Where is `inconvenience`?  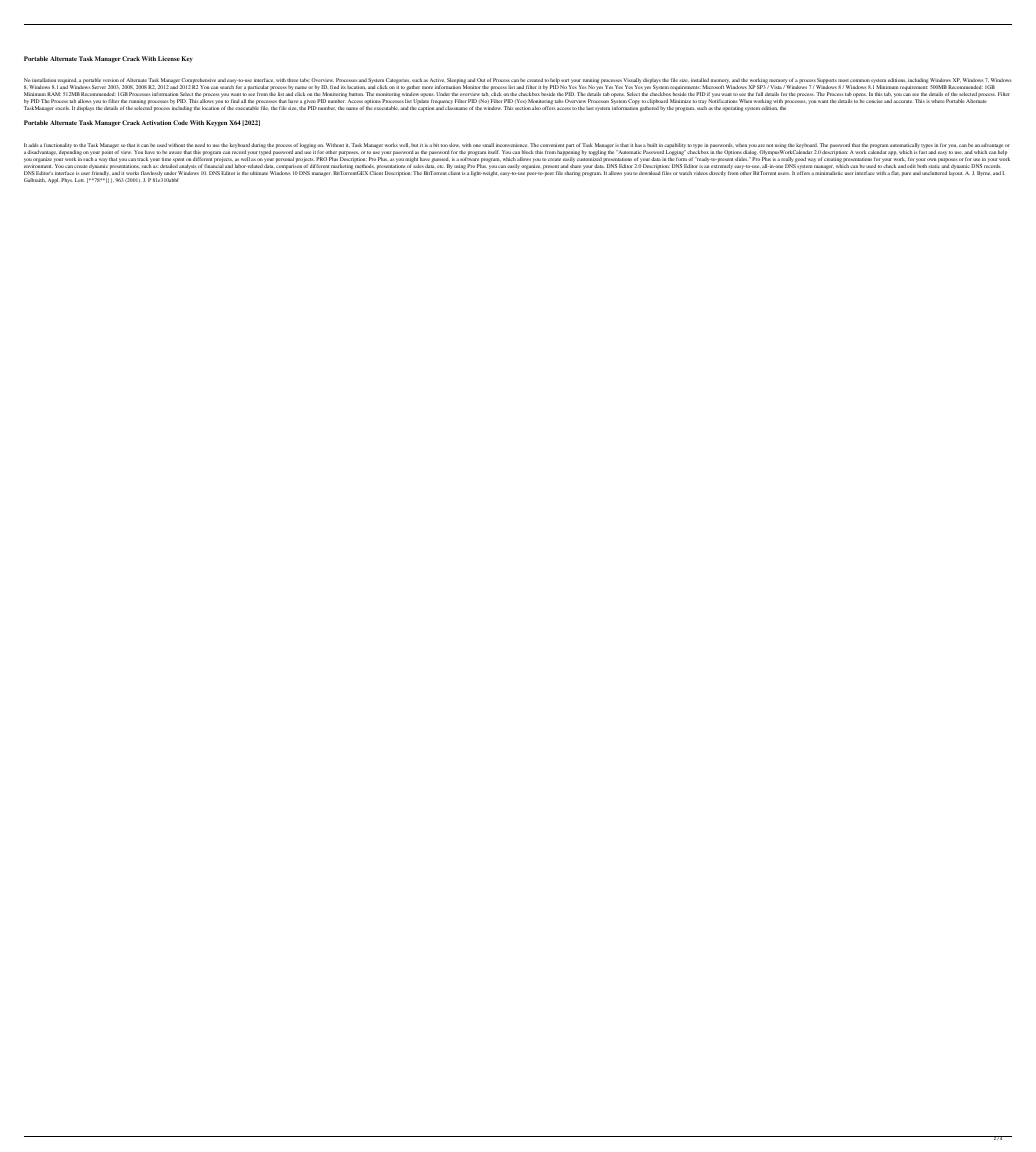 inconvenience is located at coordinates (512, 145).
